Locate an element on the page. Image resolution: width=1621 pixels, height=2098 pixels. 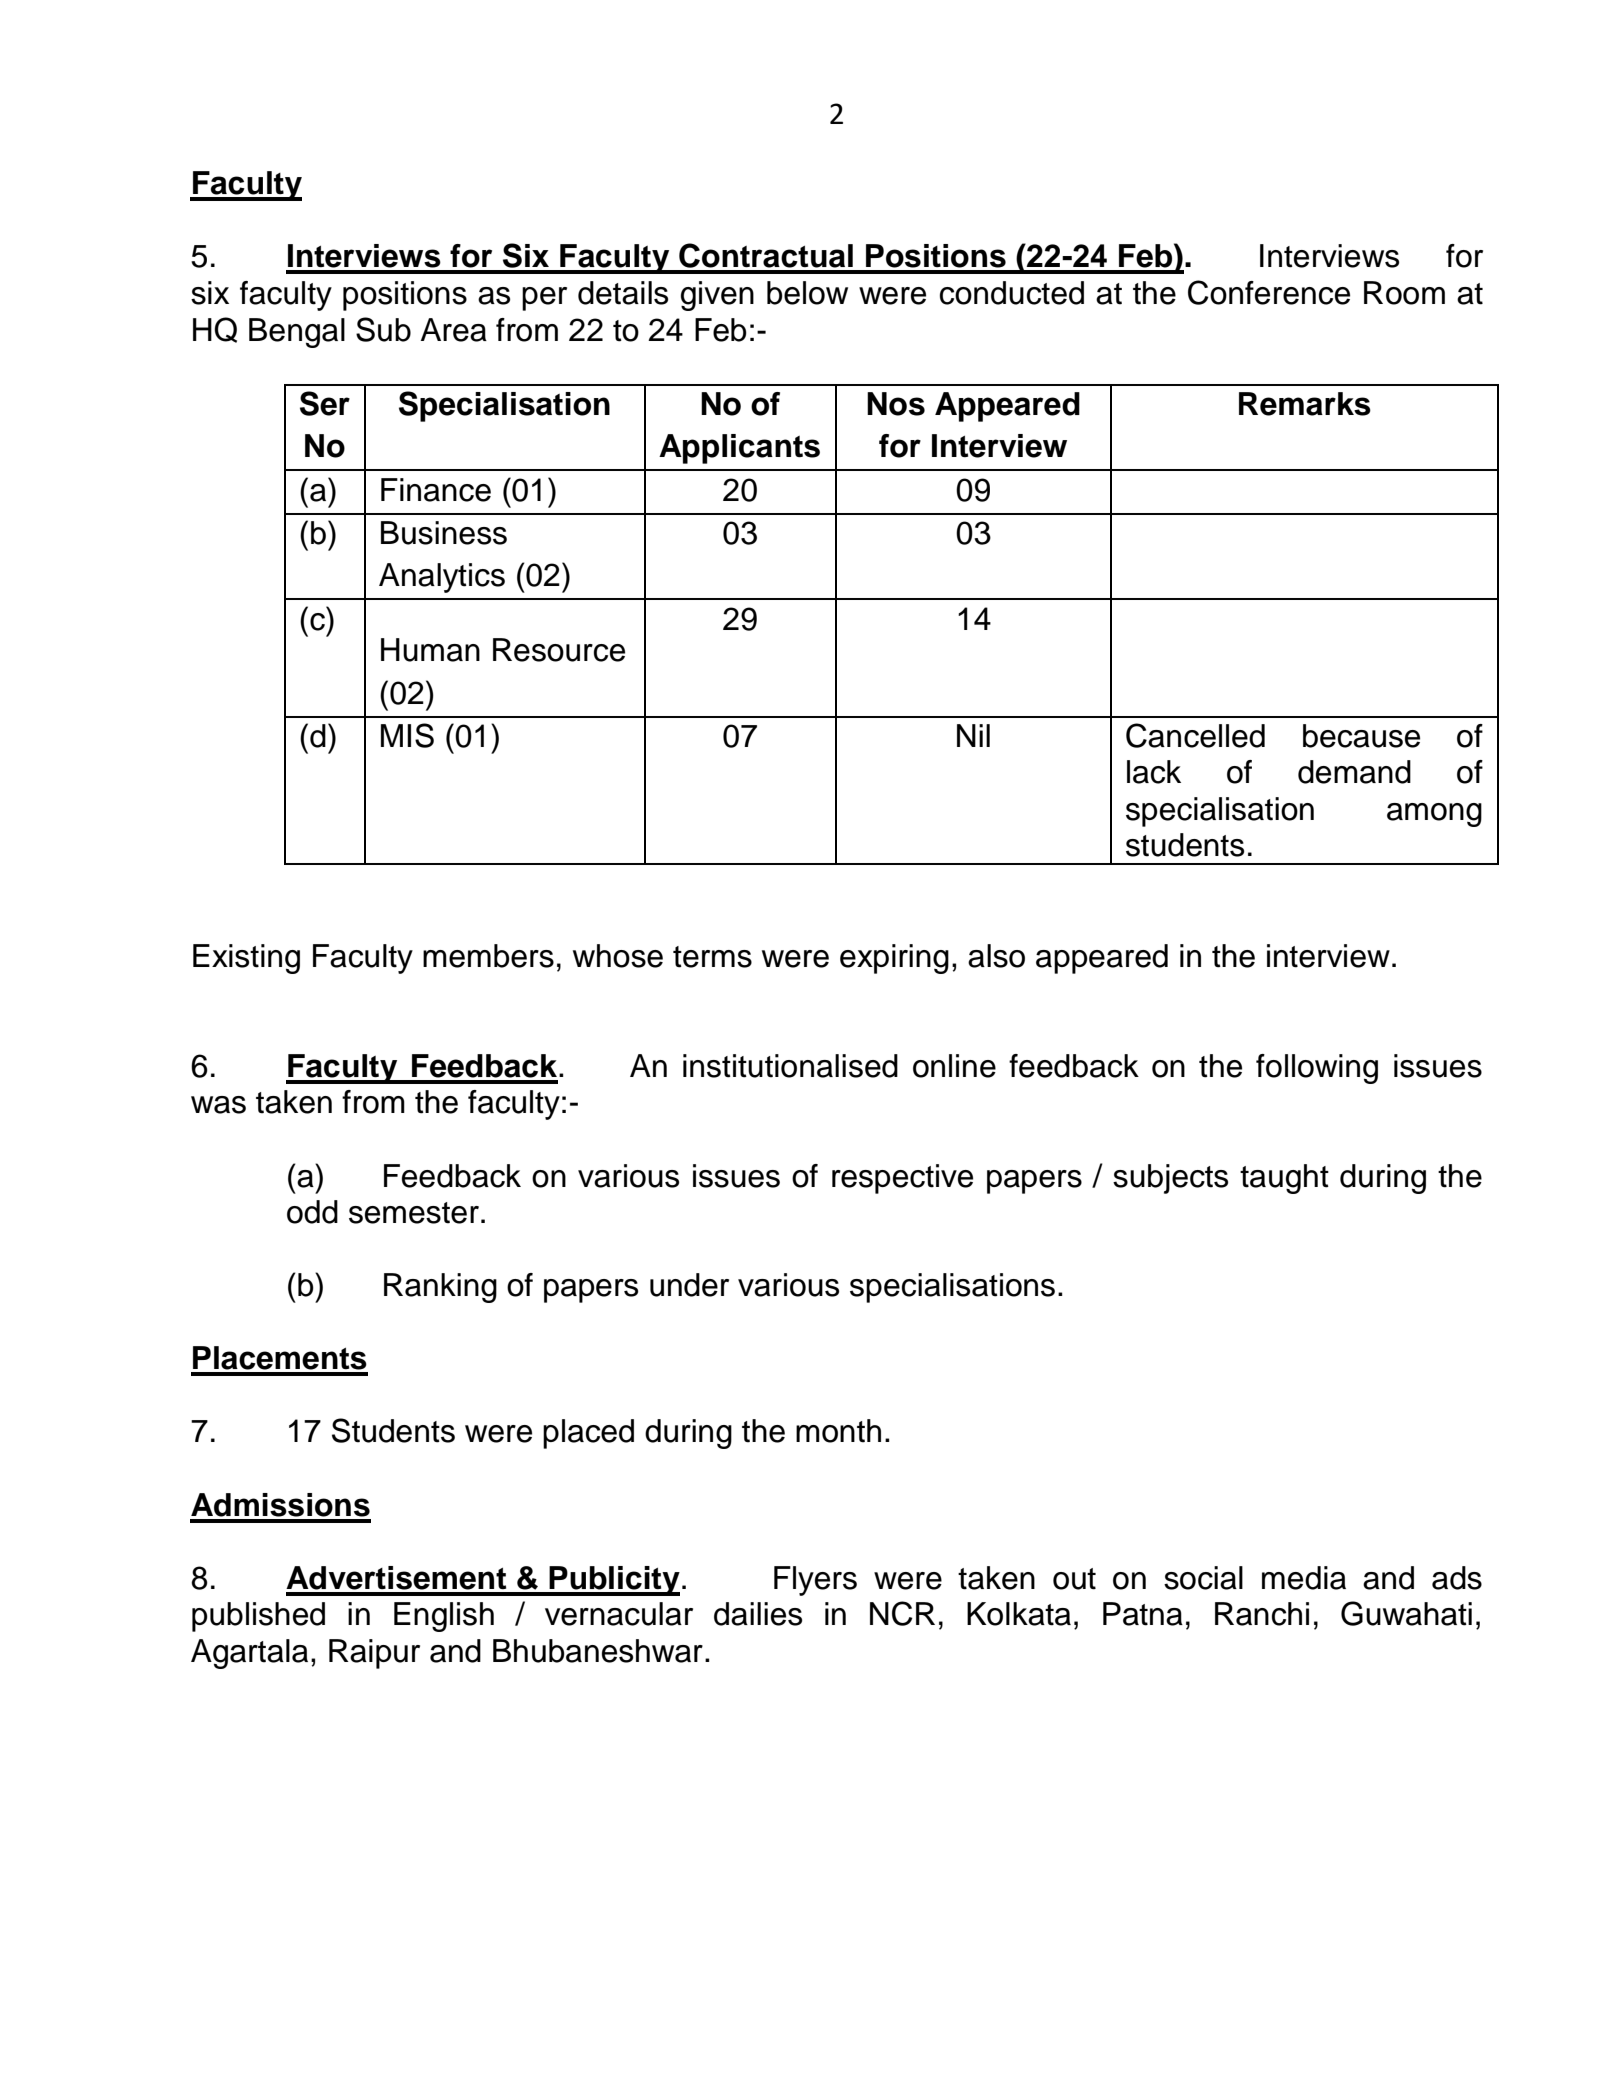
following is located at coordinates (1317, 1069).
